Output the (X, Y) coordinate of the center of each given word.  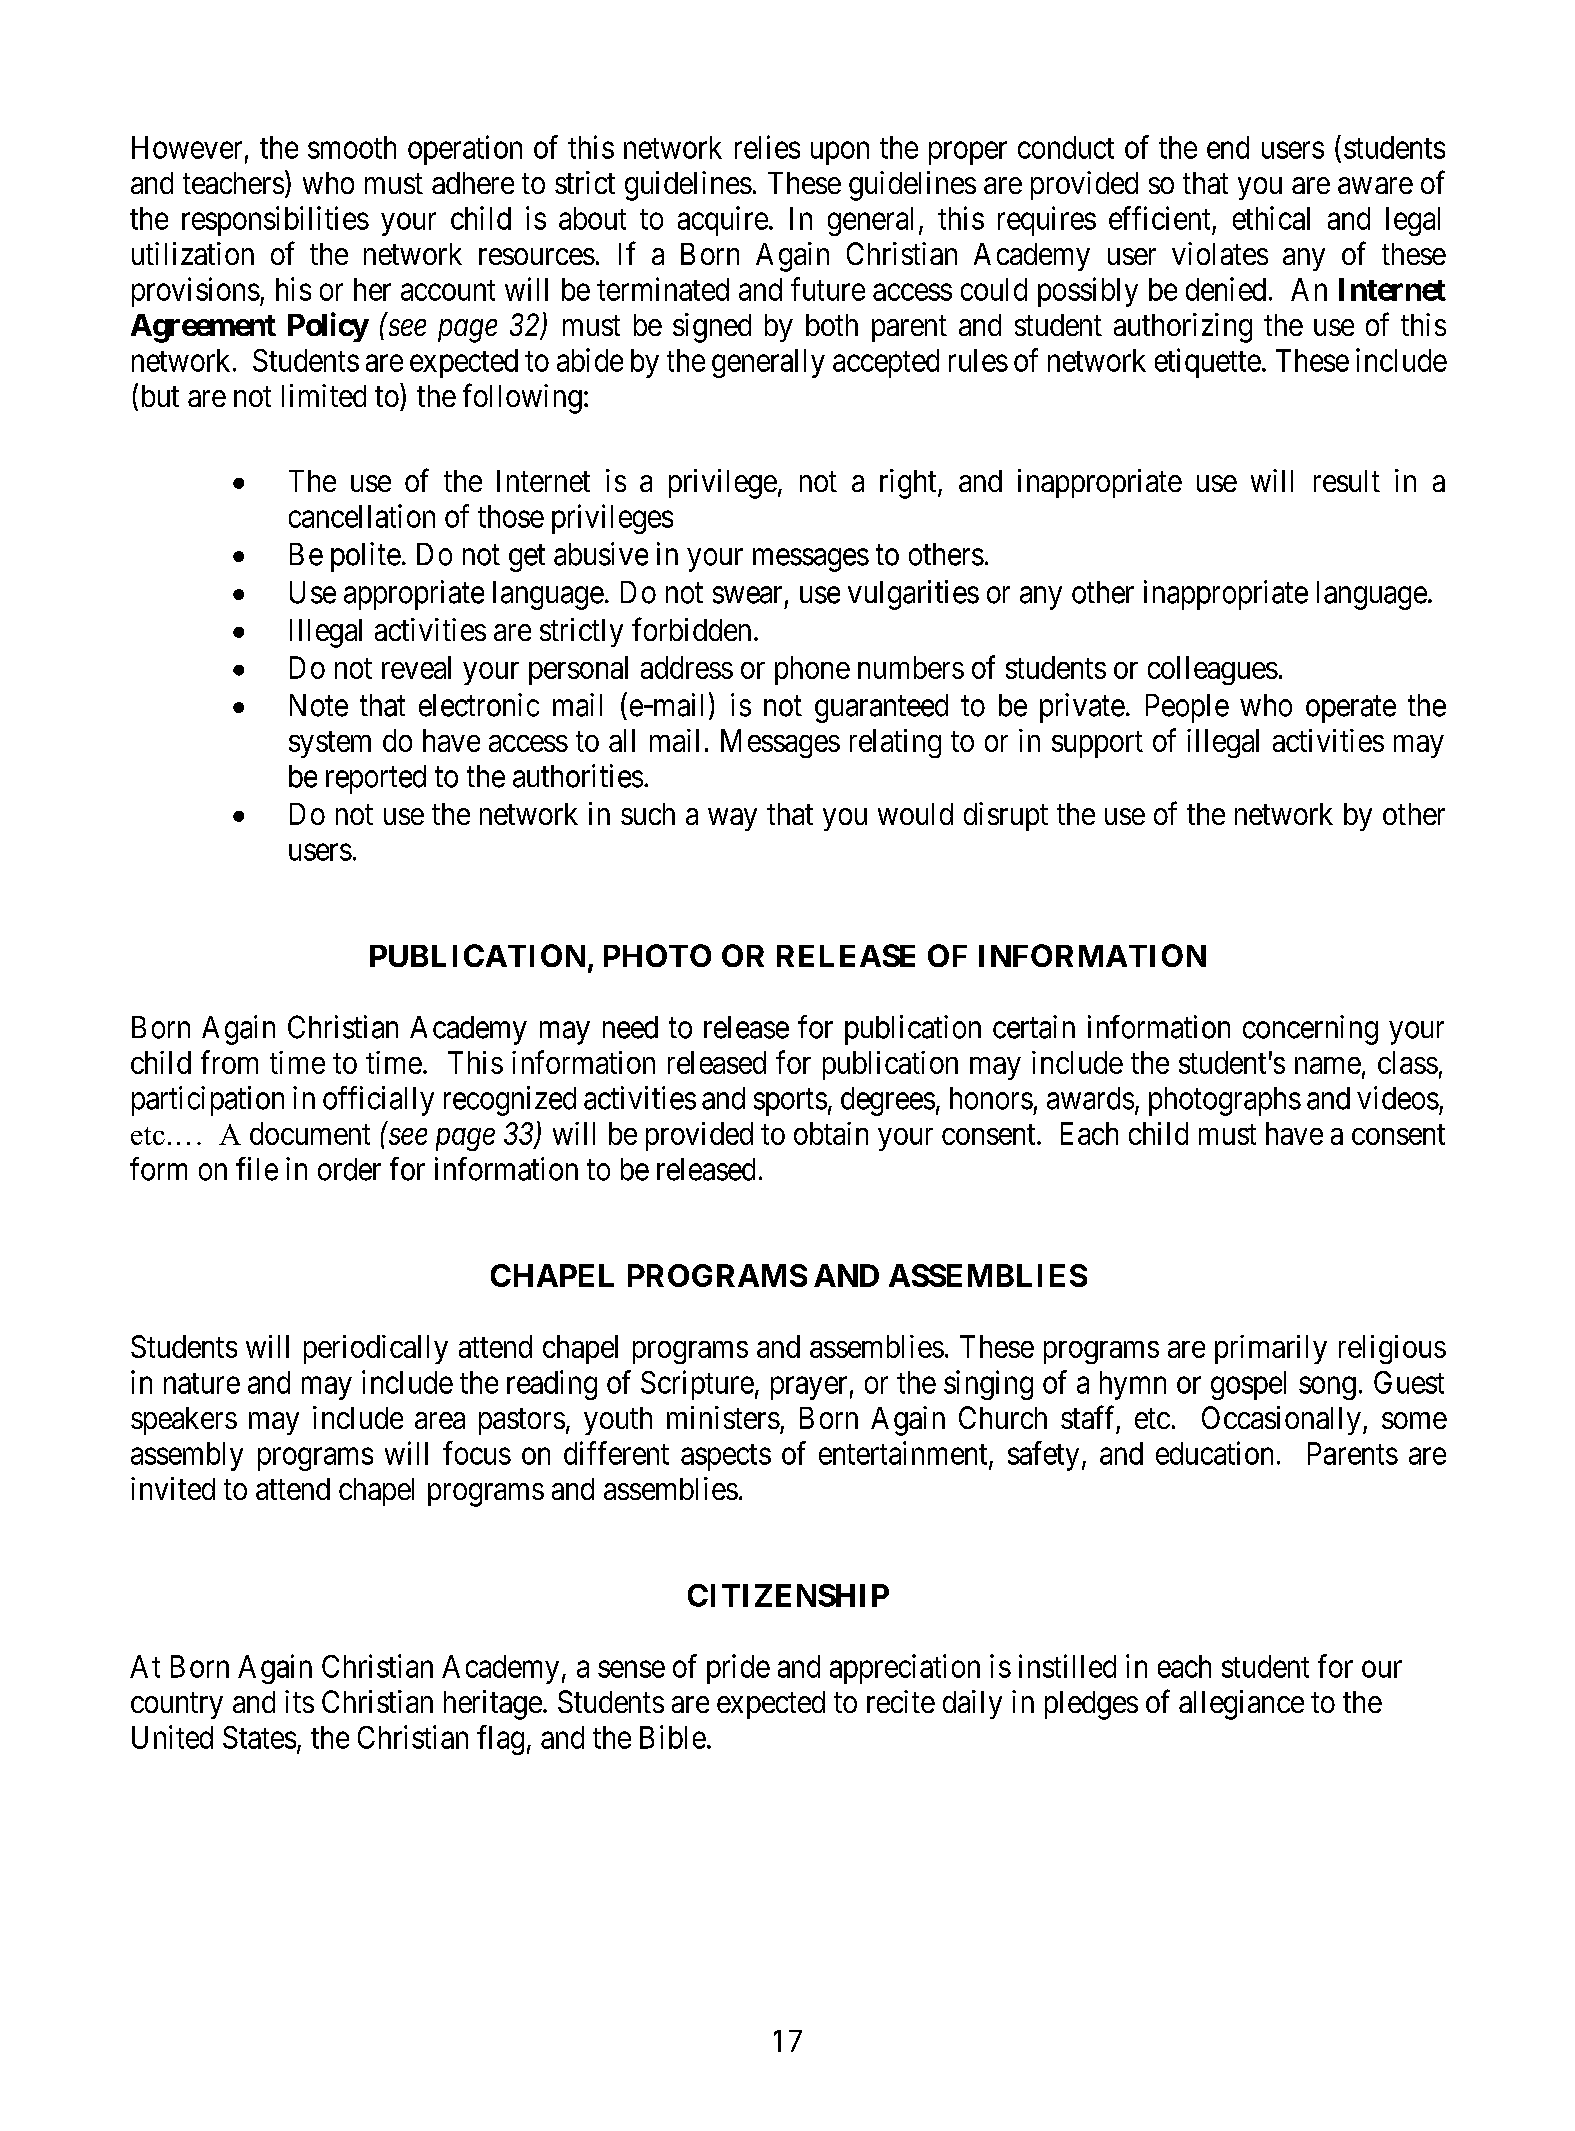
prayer (809, 1388)
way (732, 819)
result (1347, 481)
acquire (723, 221)
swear (747, 595)
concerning (1310, 1030)
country (177, 1706)
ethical (1271, 218)
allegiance (1241, 1705)
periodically (376, 1349)
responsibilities (275, 221)
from (229, 1062)
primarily (1271, 1349)
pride (738, 1669)
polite (366, 557)
